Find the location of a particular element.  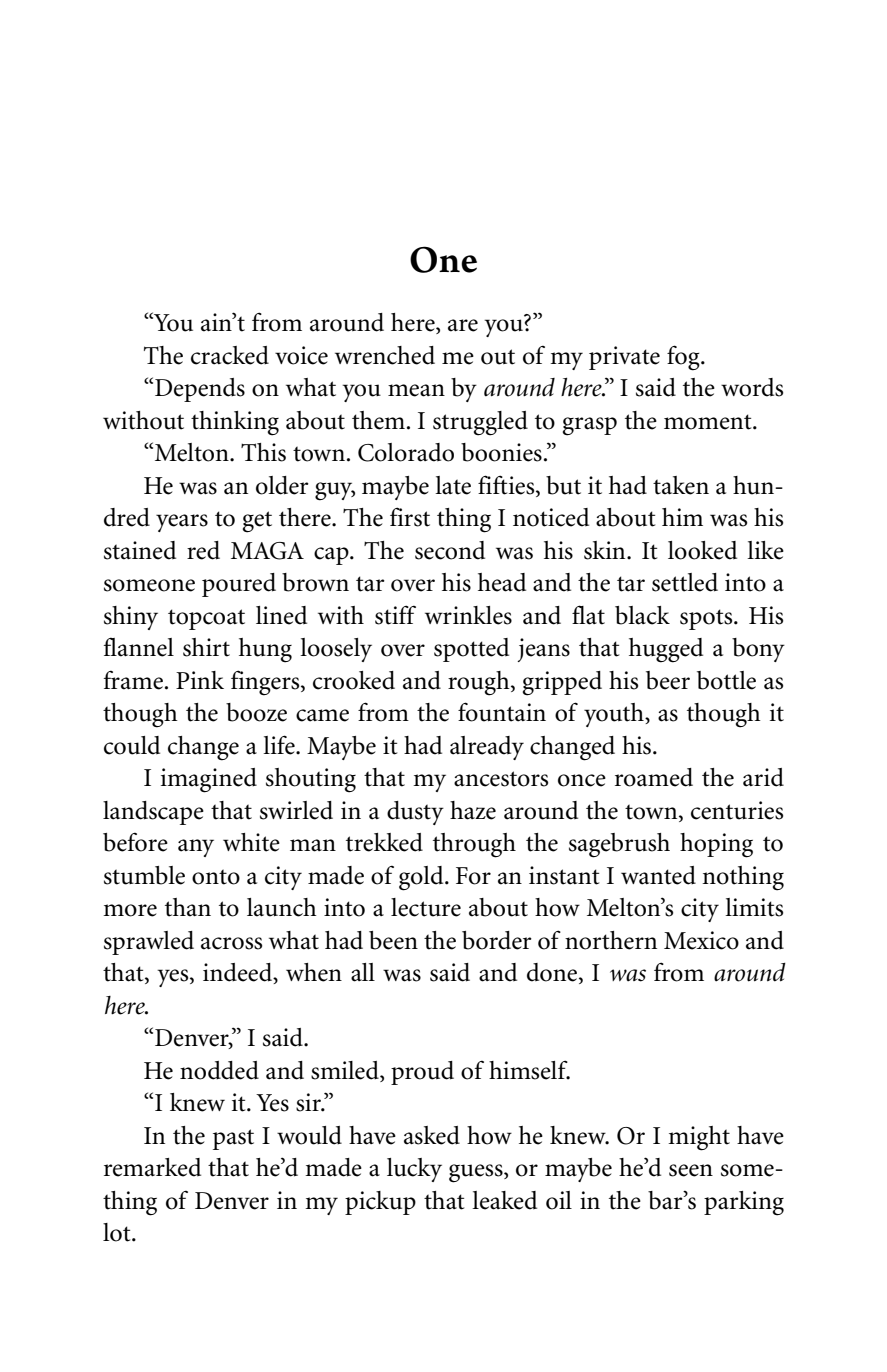

cracked is located at coordinates (230, 355).
